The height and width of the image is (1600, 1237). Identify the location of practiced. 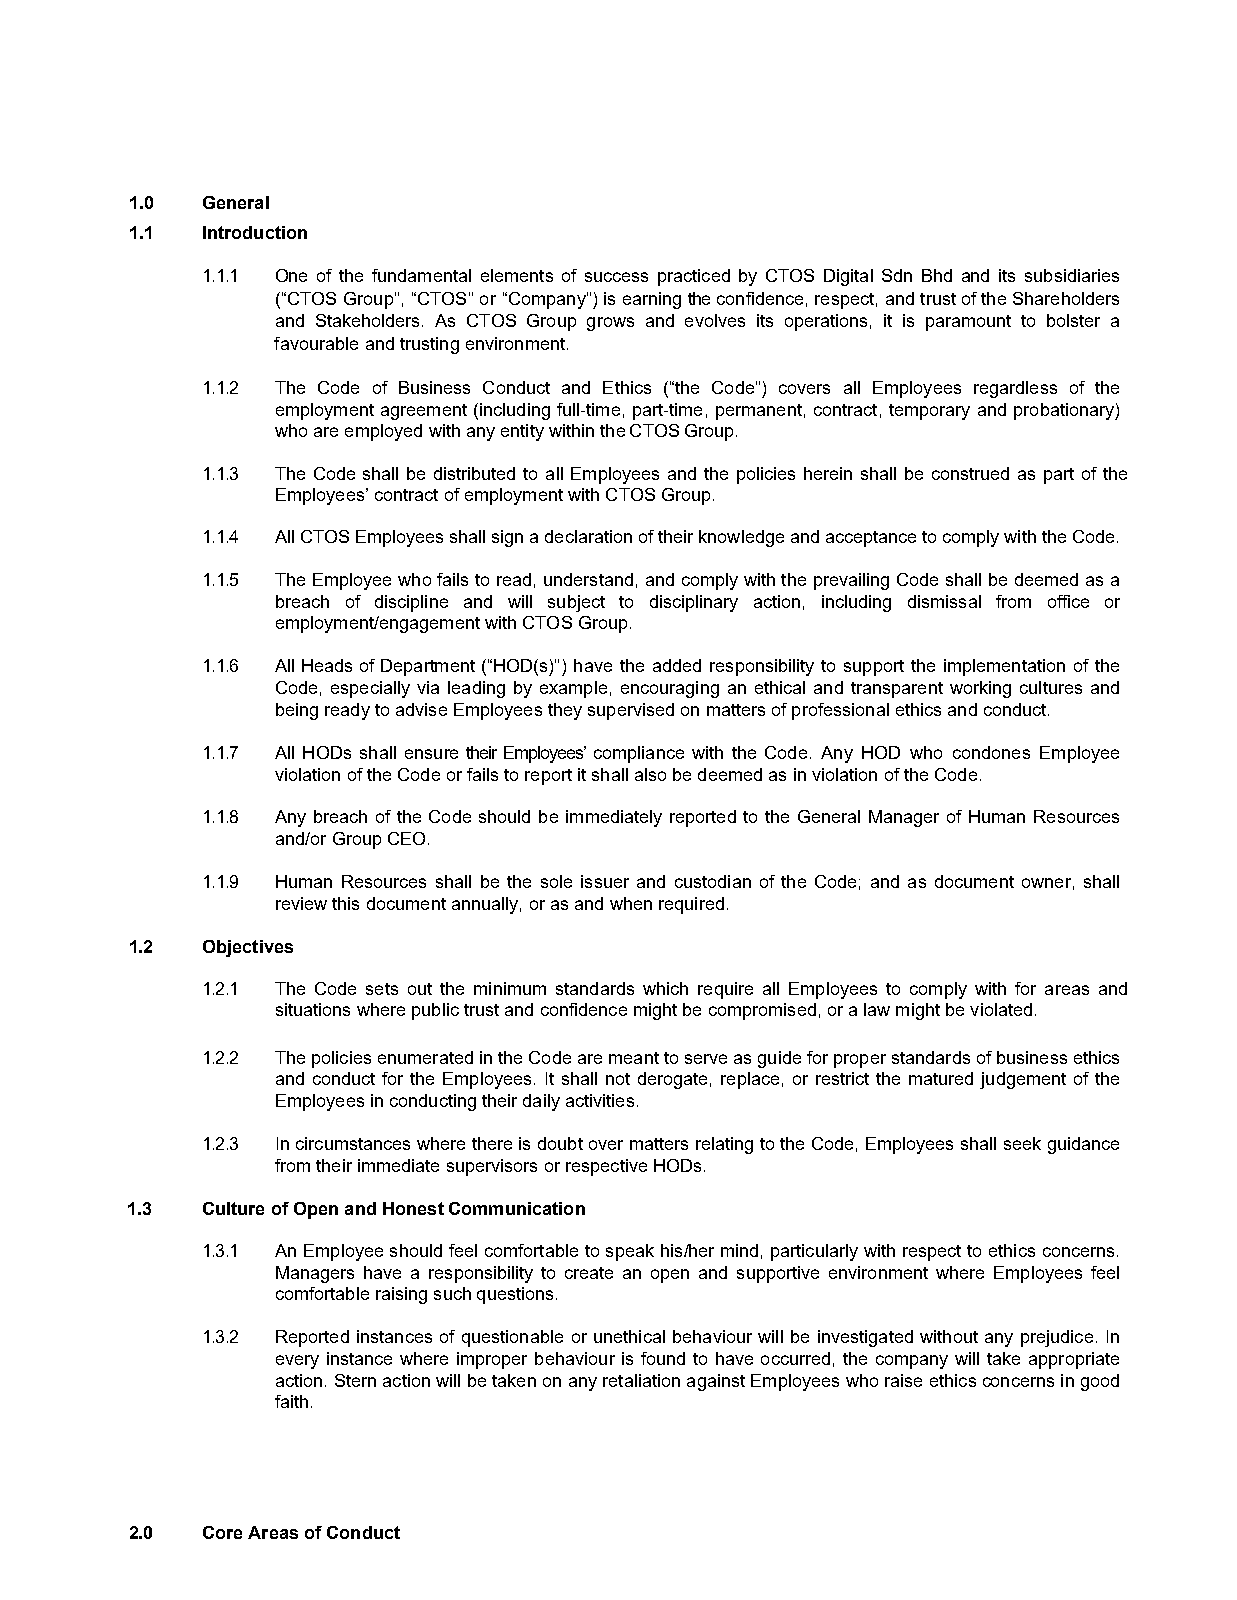
(694, 277).
